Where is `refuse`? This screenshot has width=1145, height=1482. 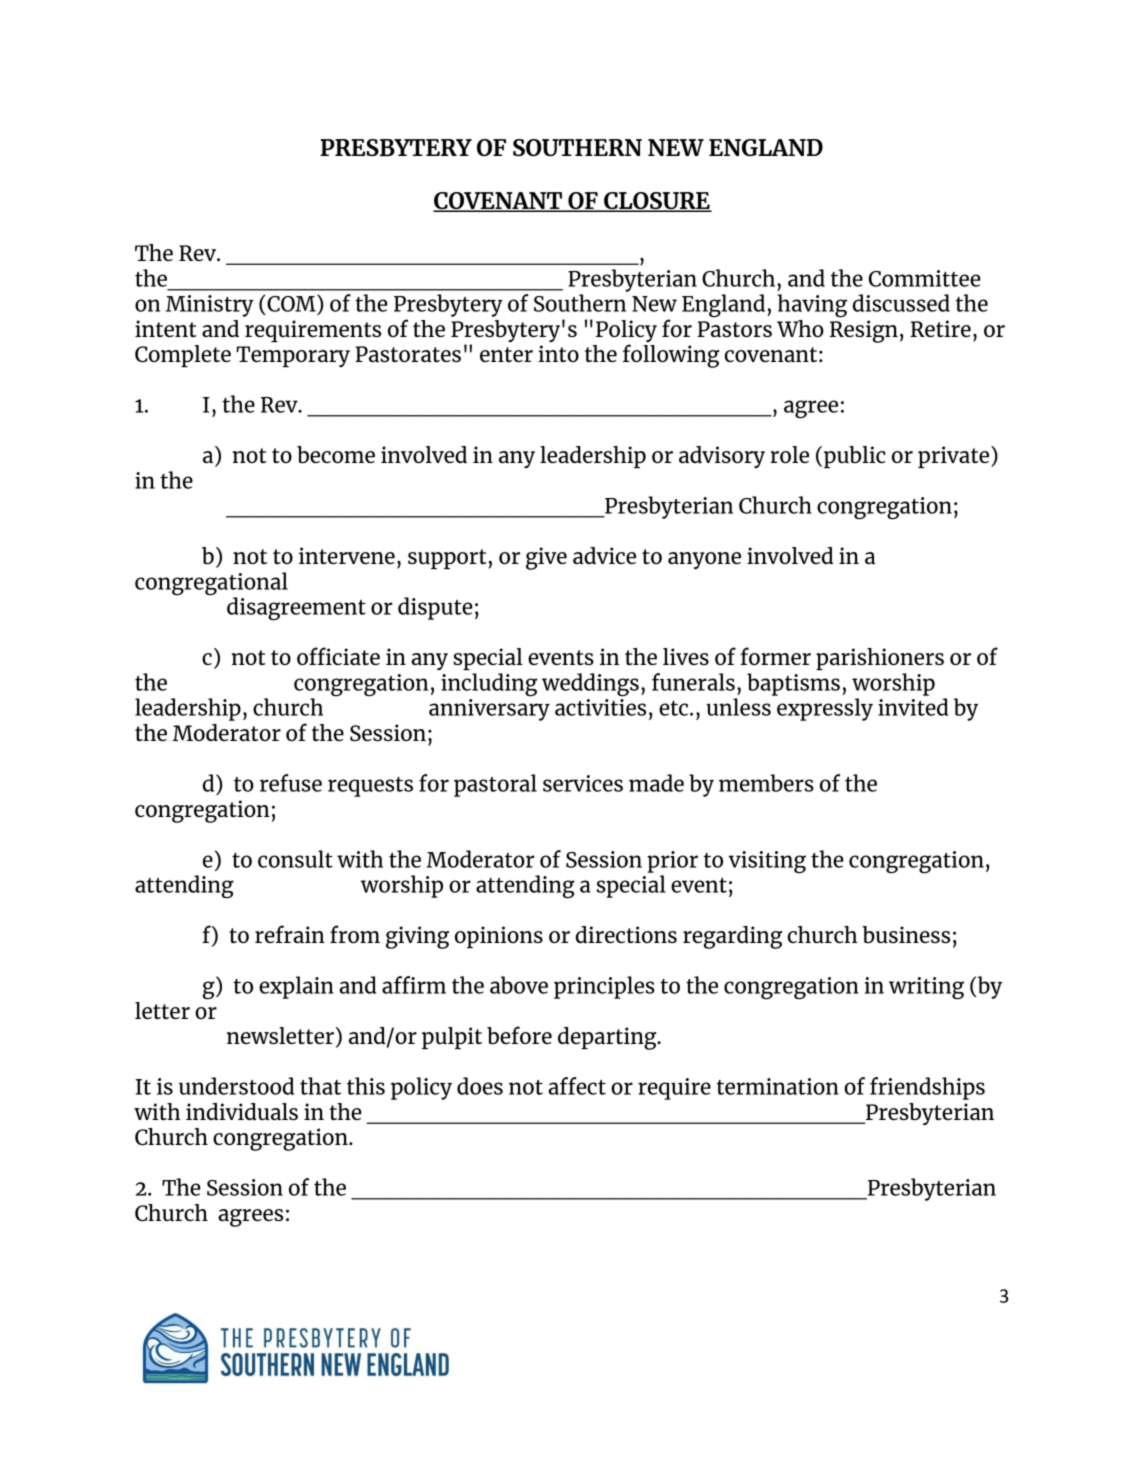
refuse is located at coordinates (291, 783).
